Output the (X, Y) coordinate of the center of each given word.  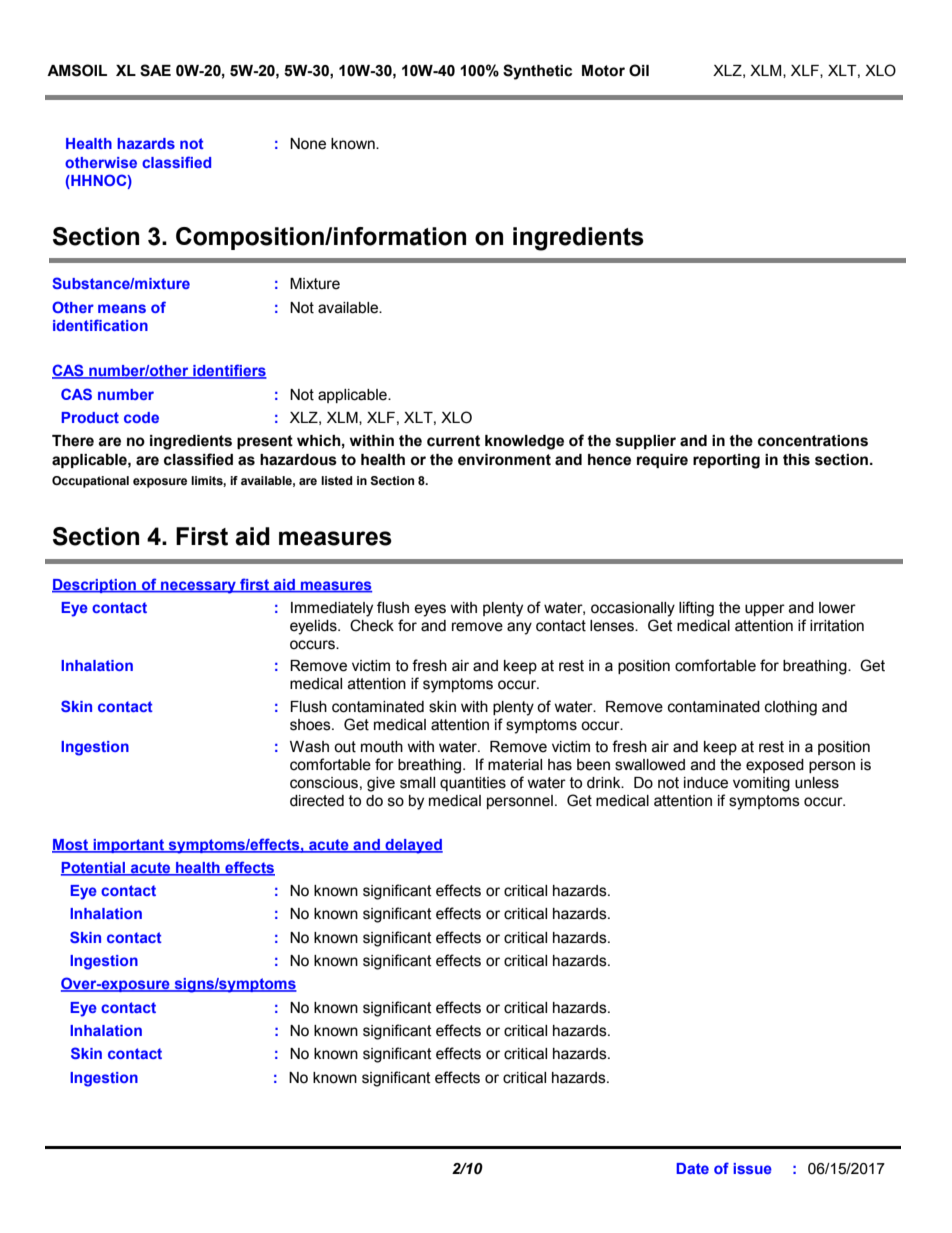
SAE (155, 70)
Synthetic (537, 72)
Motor (603, 71)
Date (692, 1168)
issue (752, 1168)
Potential (94, 869)
